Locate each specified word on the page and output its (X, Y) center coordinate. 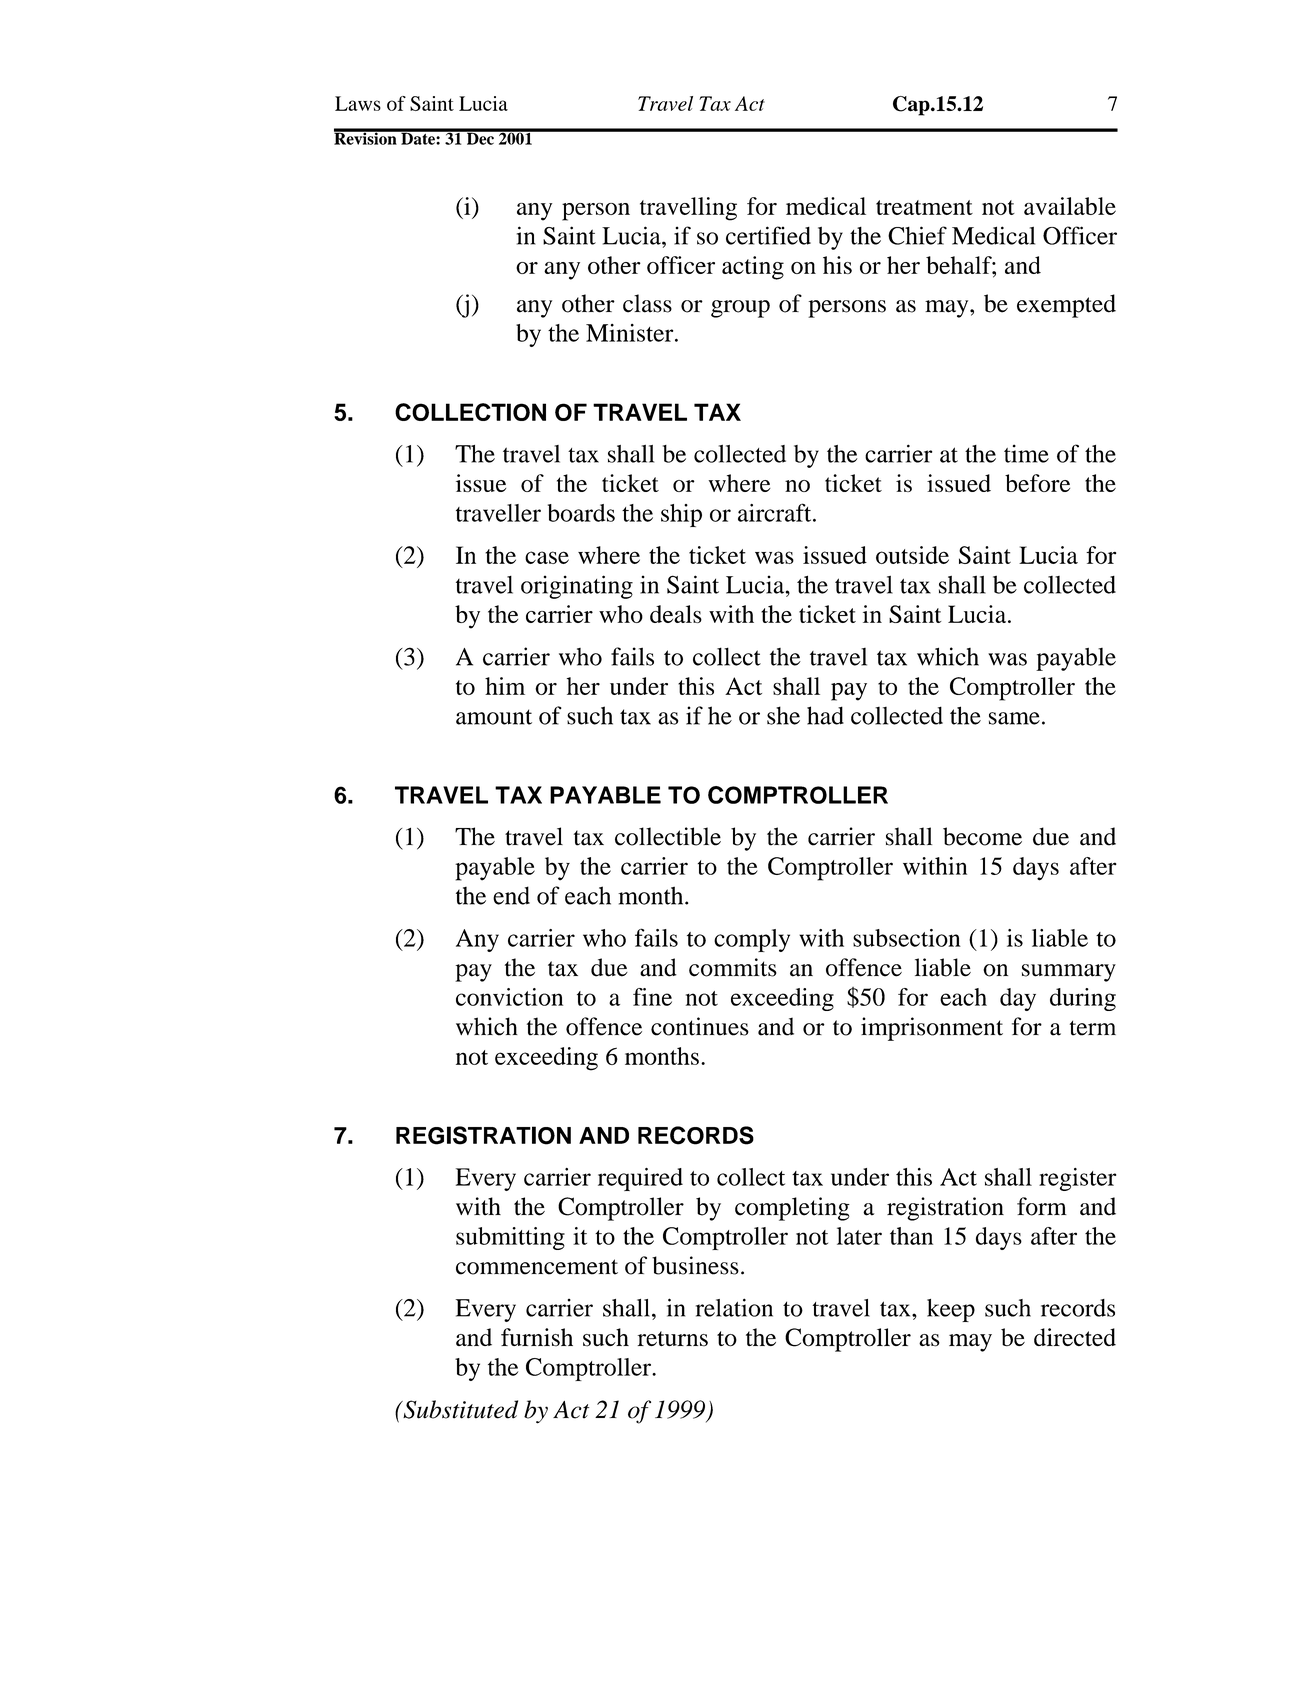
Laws (358, 103)
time (1026, 453)
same (1014, 718)
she (783, 715)
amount (494, 717)
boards (581, 513)
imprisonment (932, 1029)
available (1070, 206)
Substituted (459, 1409)
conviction (509, 997)
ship (681, 515)
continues (700, 1026)
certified (768, 235)
